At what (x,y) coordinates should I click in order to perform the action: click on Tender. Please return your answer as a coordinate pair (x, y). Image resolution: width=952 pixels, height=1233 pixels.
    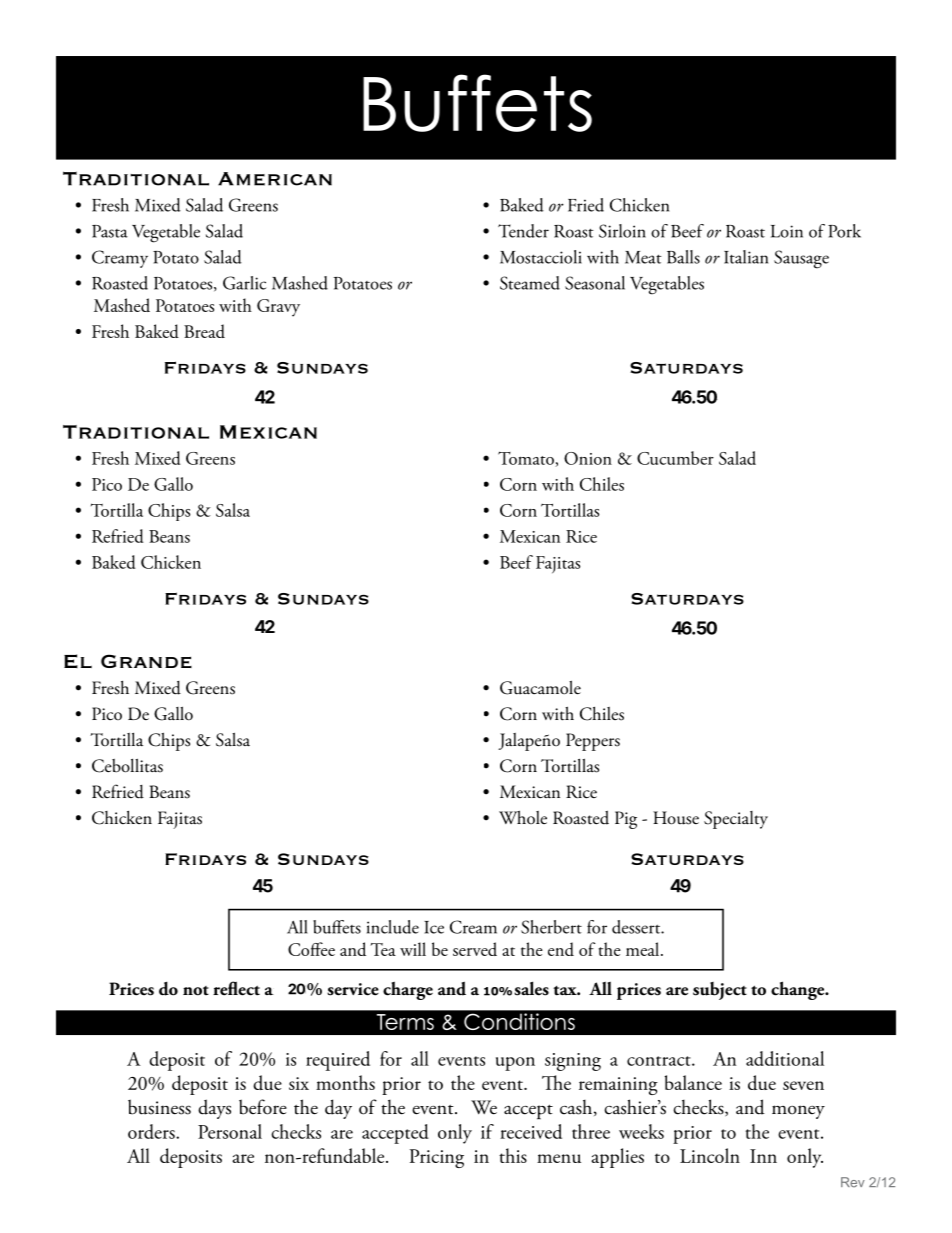
    Looking at the image, I should click on (523, 231).
